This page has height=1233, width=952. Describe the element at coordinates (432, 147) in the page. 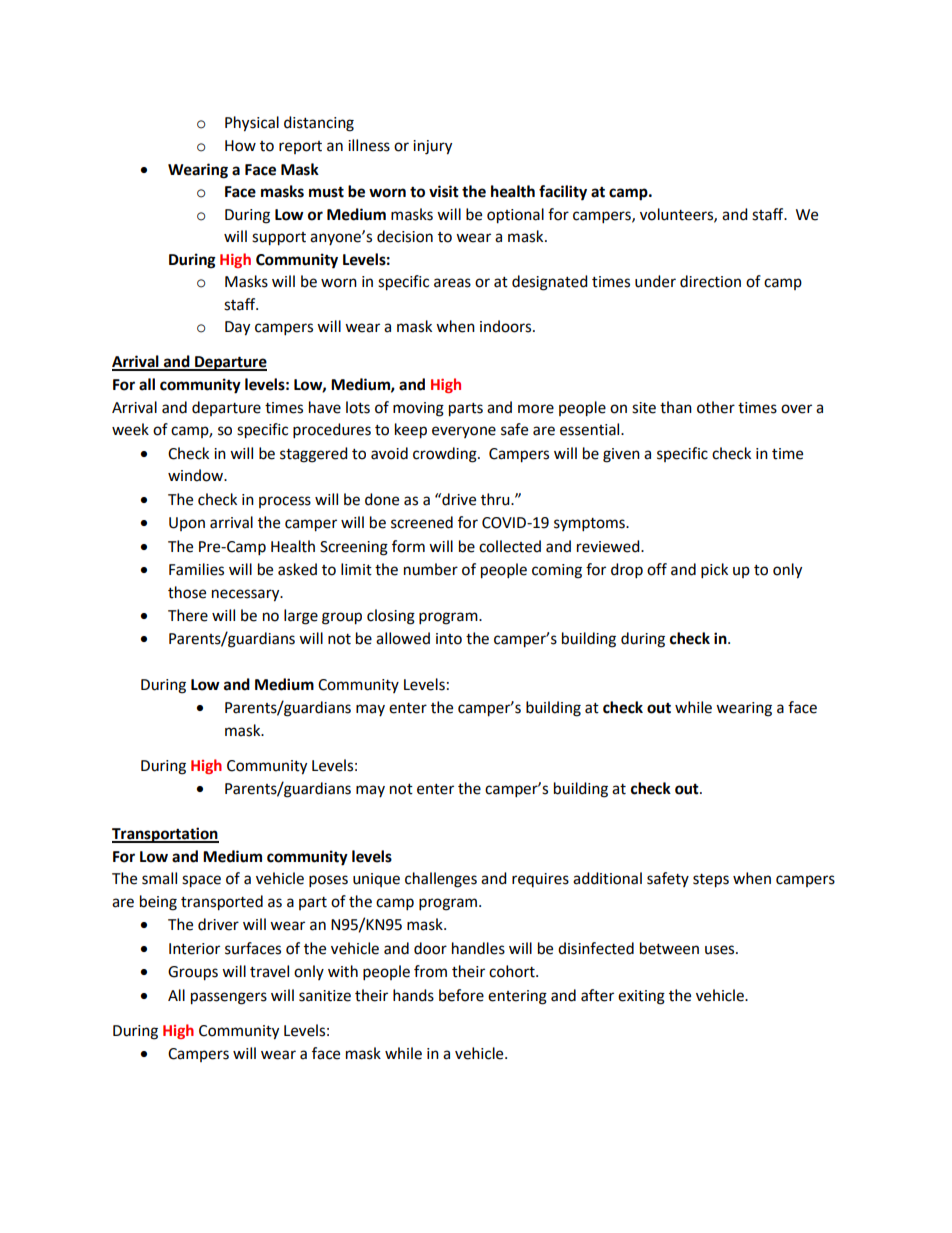

I see `injury` at that location.
